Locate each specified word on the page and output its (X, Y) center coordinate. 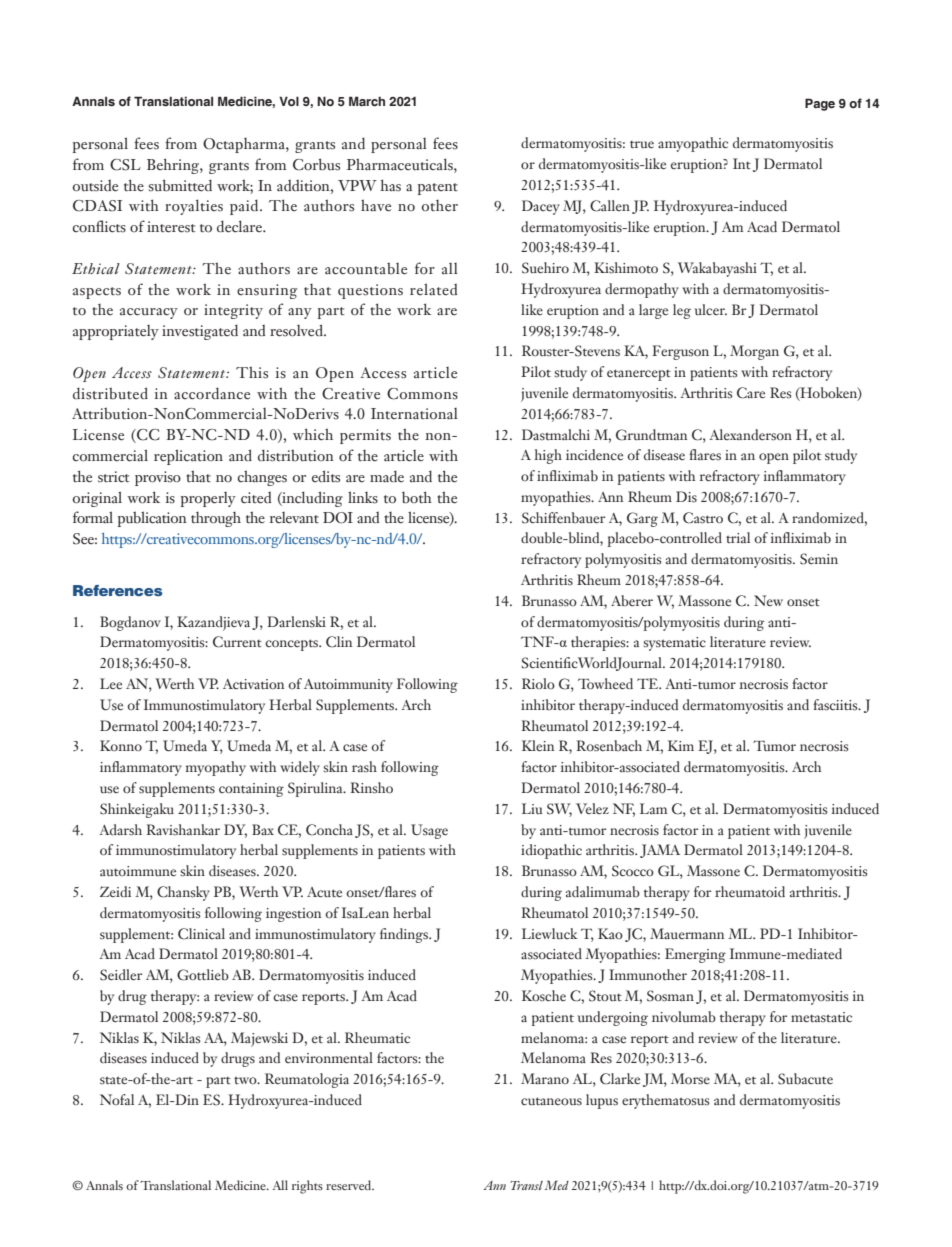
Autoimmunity (348, 686)
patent (438, 189)
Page (820, 104)
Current (237, 642)
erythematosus (665, 1101)
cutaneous (551, 1101)
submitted (180, 185)
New (768, 600)
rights (307, 1187)
